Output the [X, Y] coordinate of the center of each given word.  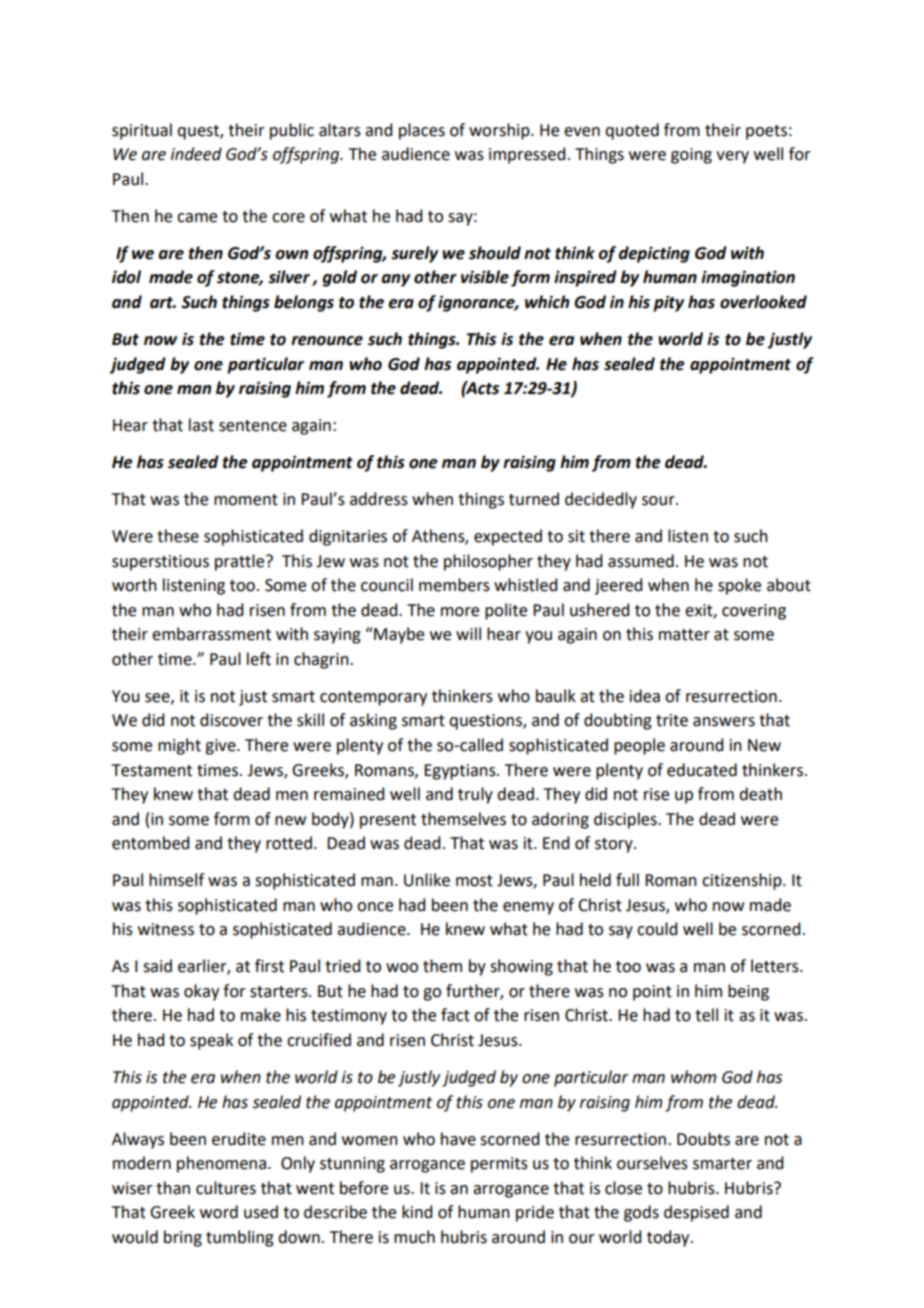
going [691, 156]
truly [475, 795]
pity [668, 303]
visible [485, 277]
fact [455, 1015]
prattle [241, 562]
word [219, 1212]
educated [702, 770]
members [454, 585]
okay [201, 992]
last [201, 425]
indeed [196, 154]
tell [706, 1015]
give [221, 747]
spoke [739, 586]
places [422, 131]
